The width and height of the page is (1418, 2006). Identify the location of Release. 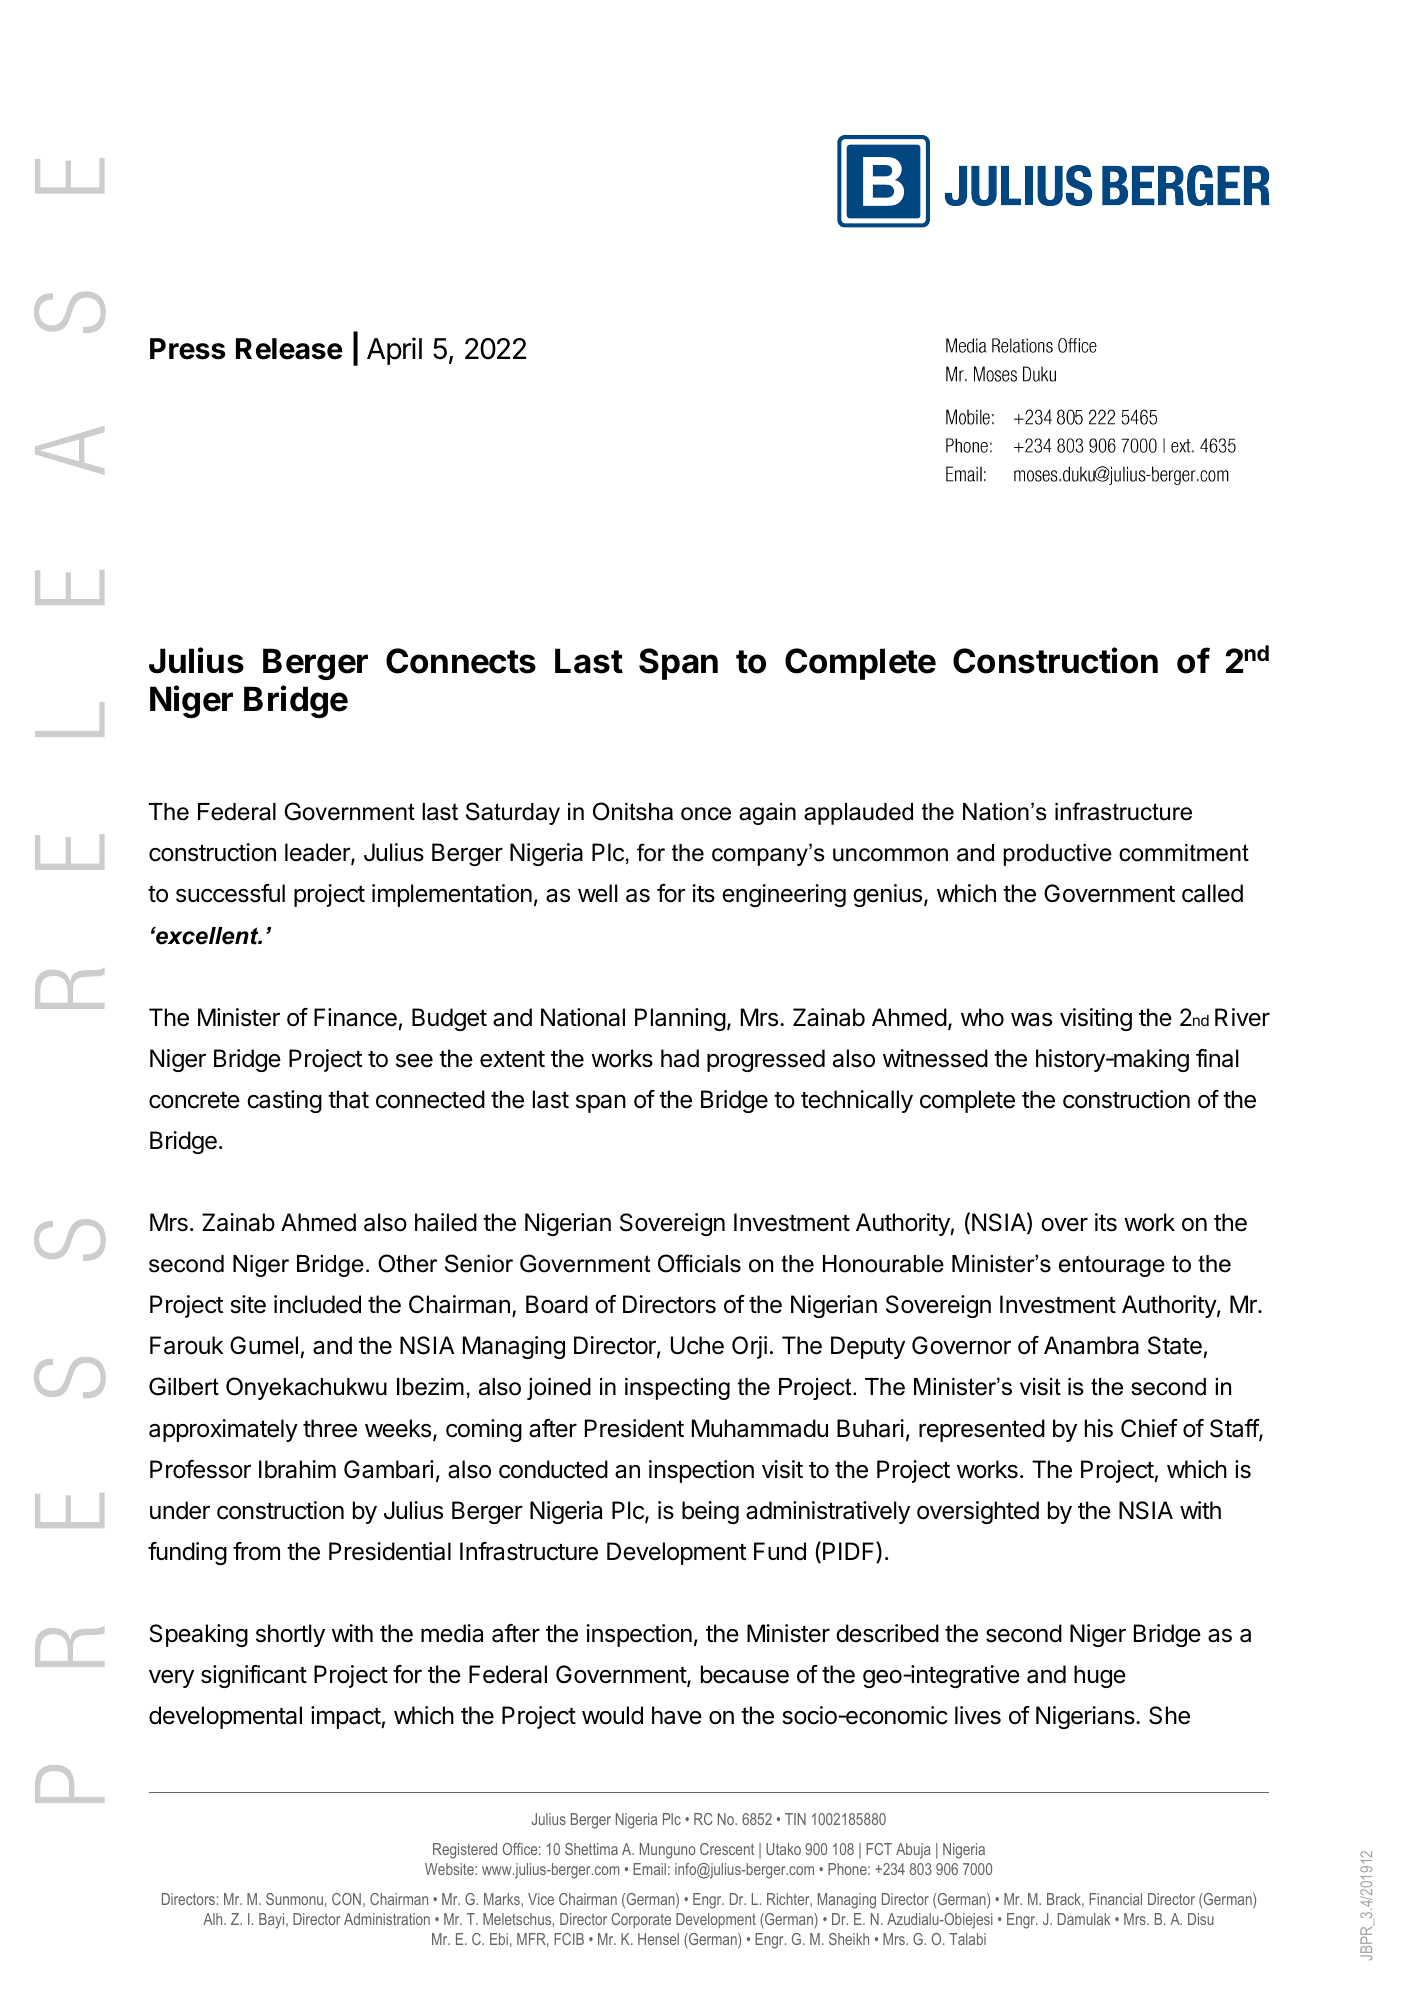
(289, 349).
